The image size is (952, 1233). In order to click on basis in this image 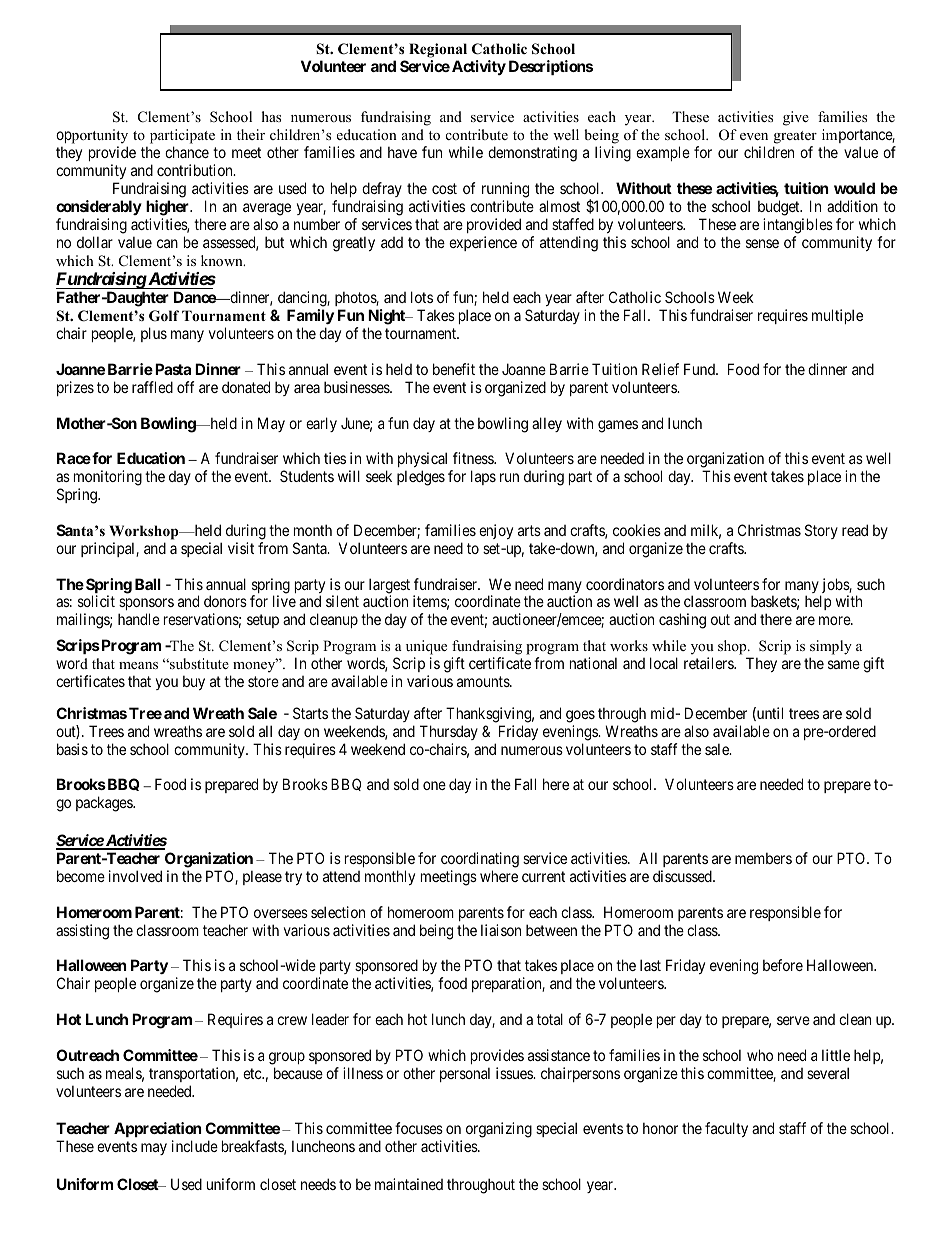, I will do `click(72, 749)`.
